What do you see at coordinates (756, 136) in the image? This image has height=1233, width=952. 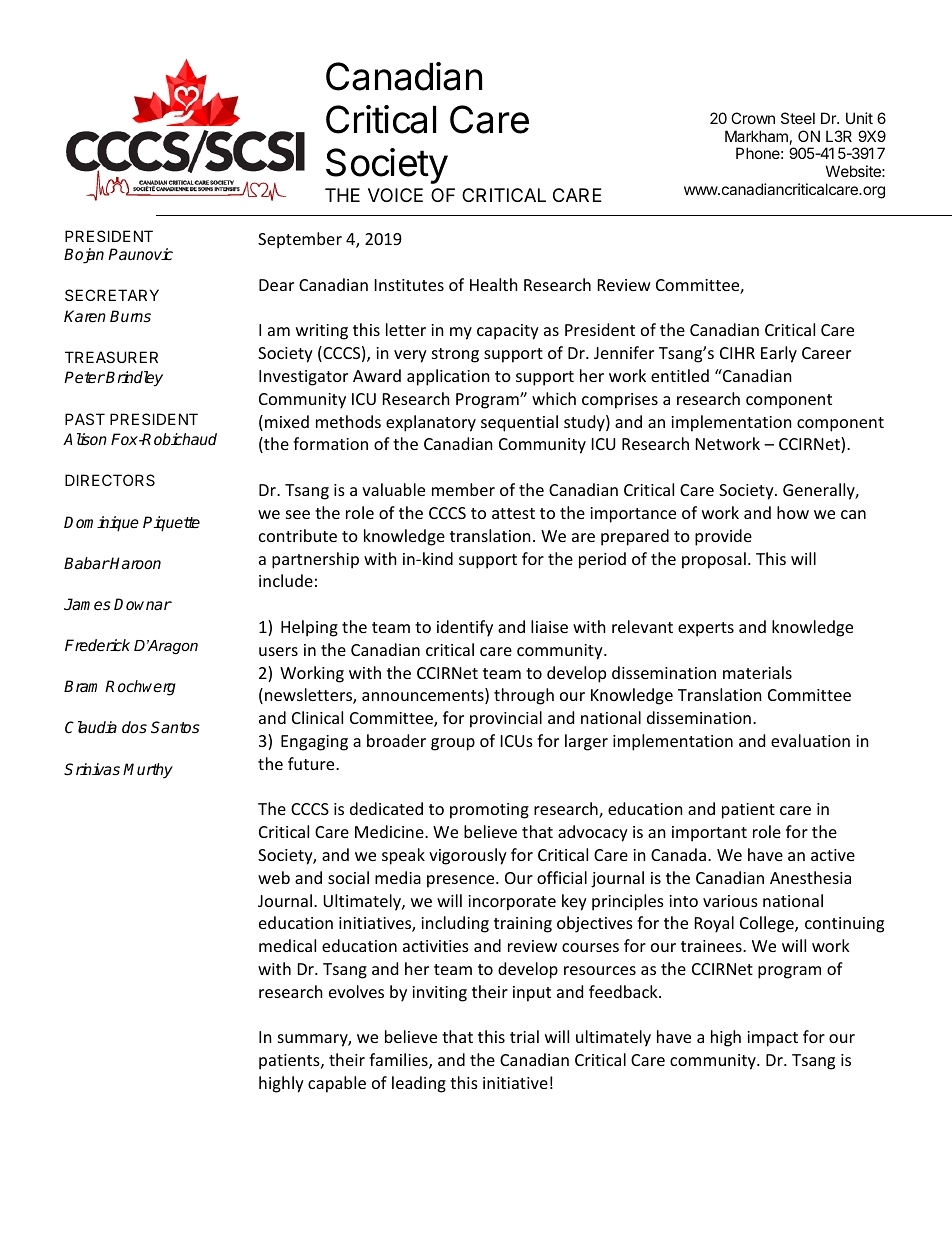 I see `Markham` at bounding box center [756, 136].
